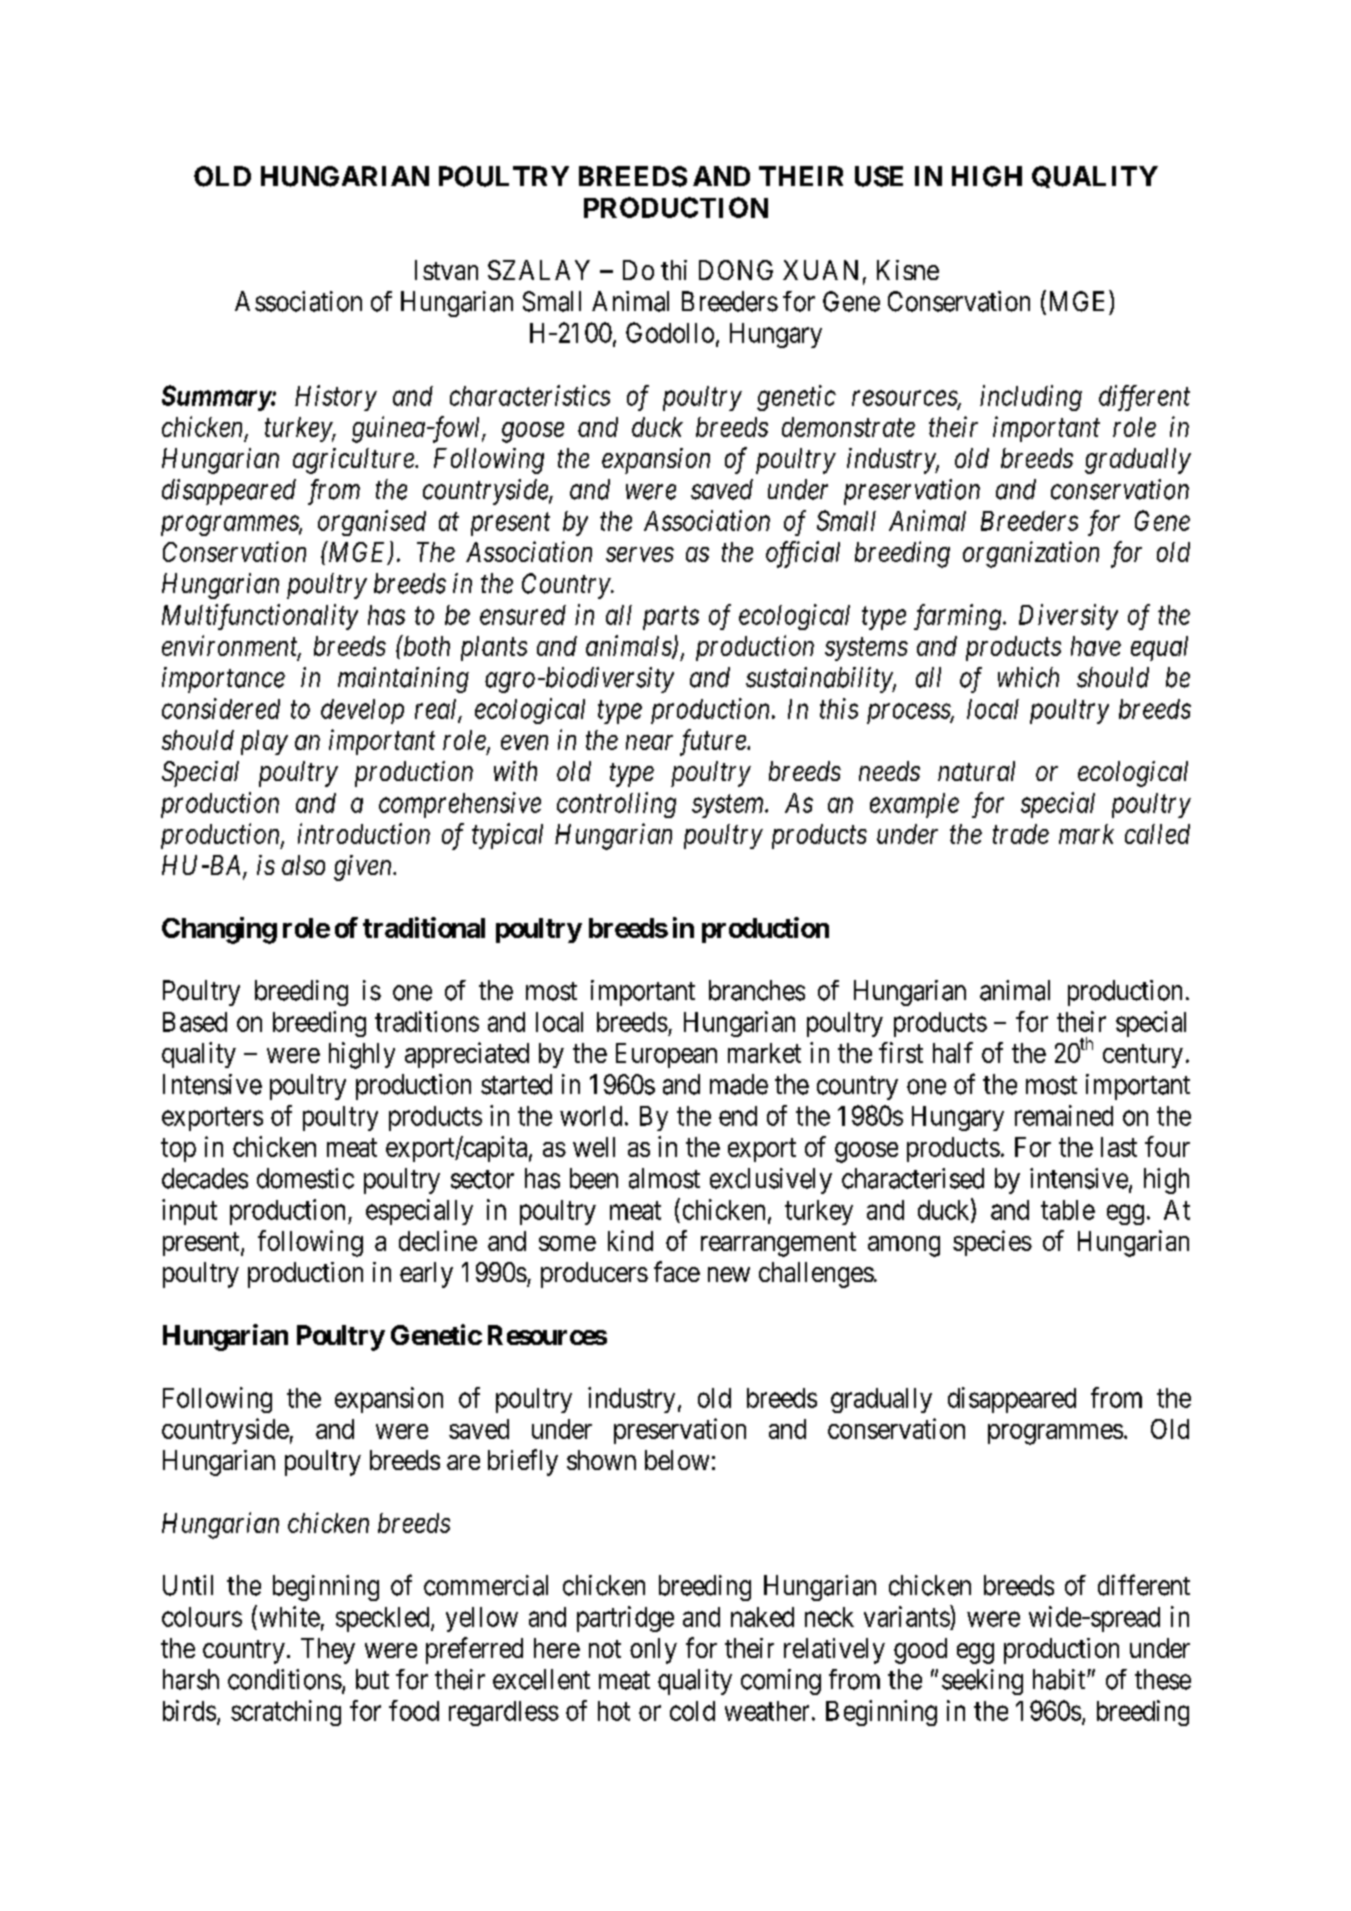 The height and width of the screenshot is (1911, 1351). Describe the element at coordinates (285, 1679) in the screenshot. I see `conditions` at that location.
